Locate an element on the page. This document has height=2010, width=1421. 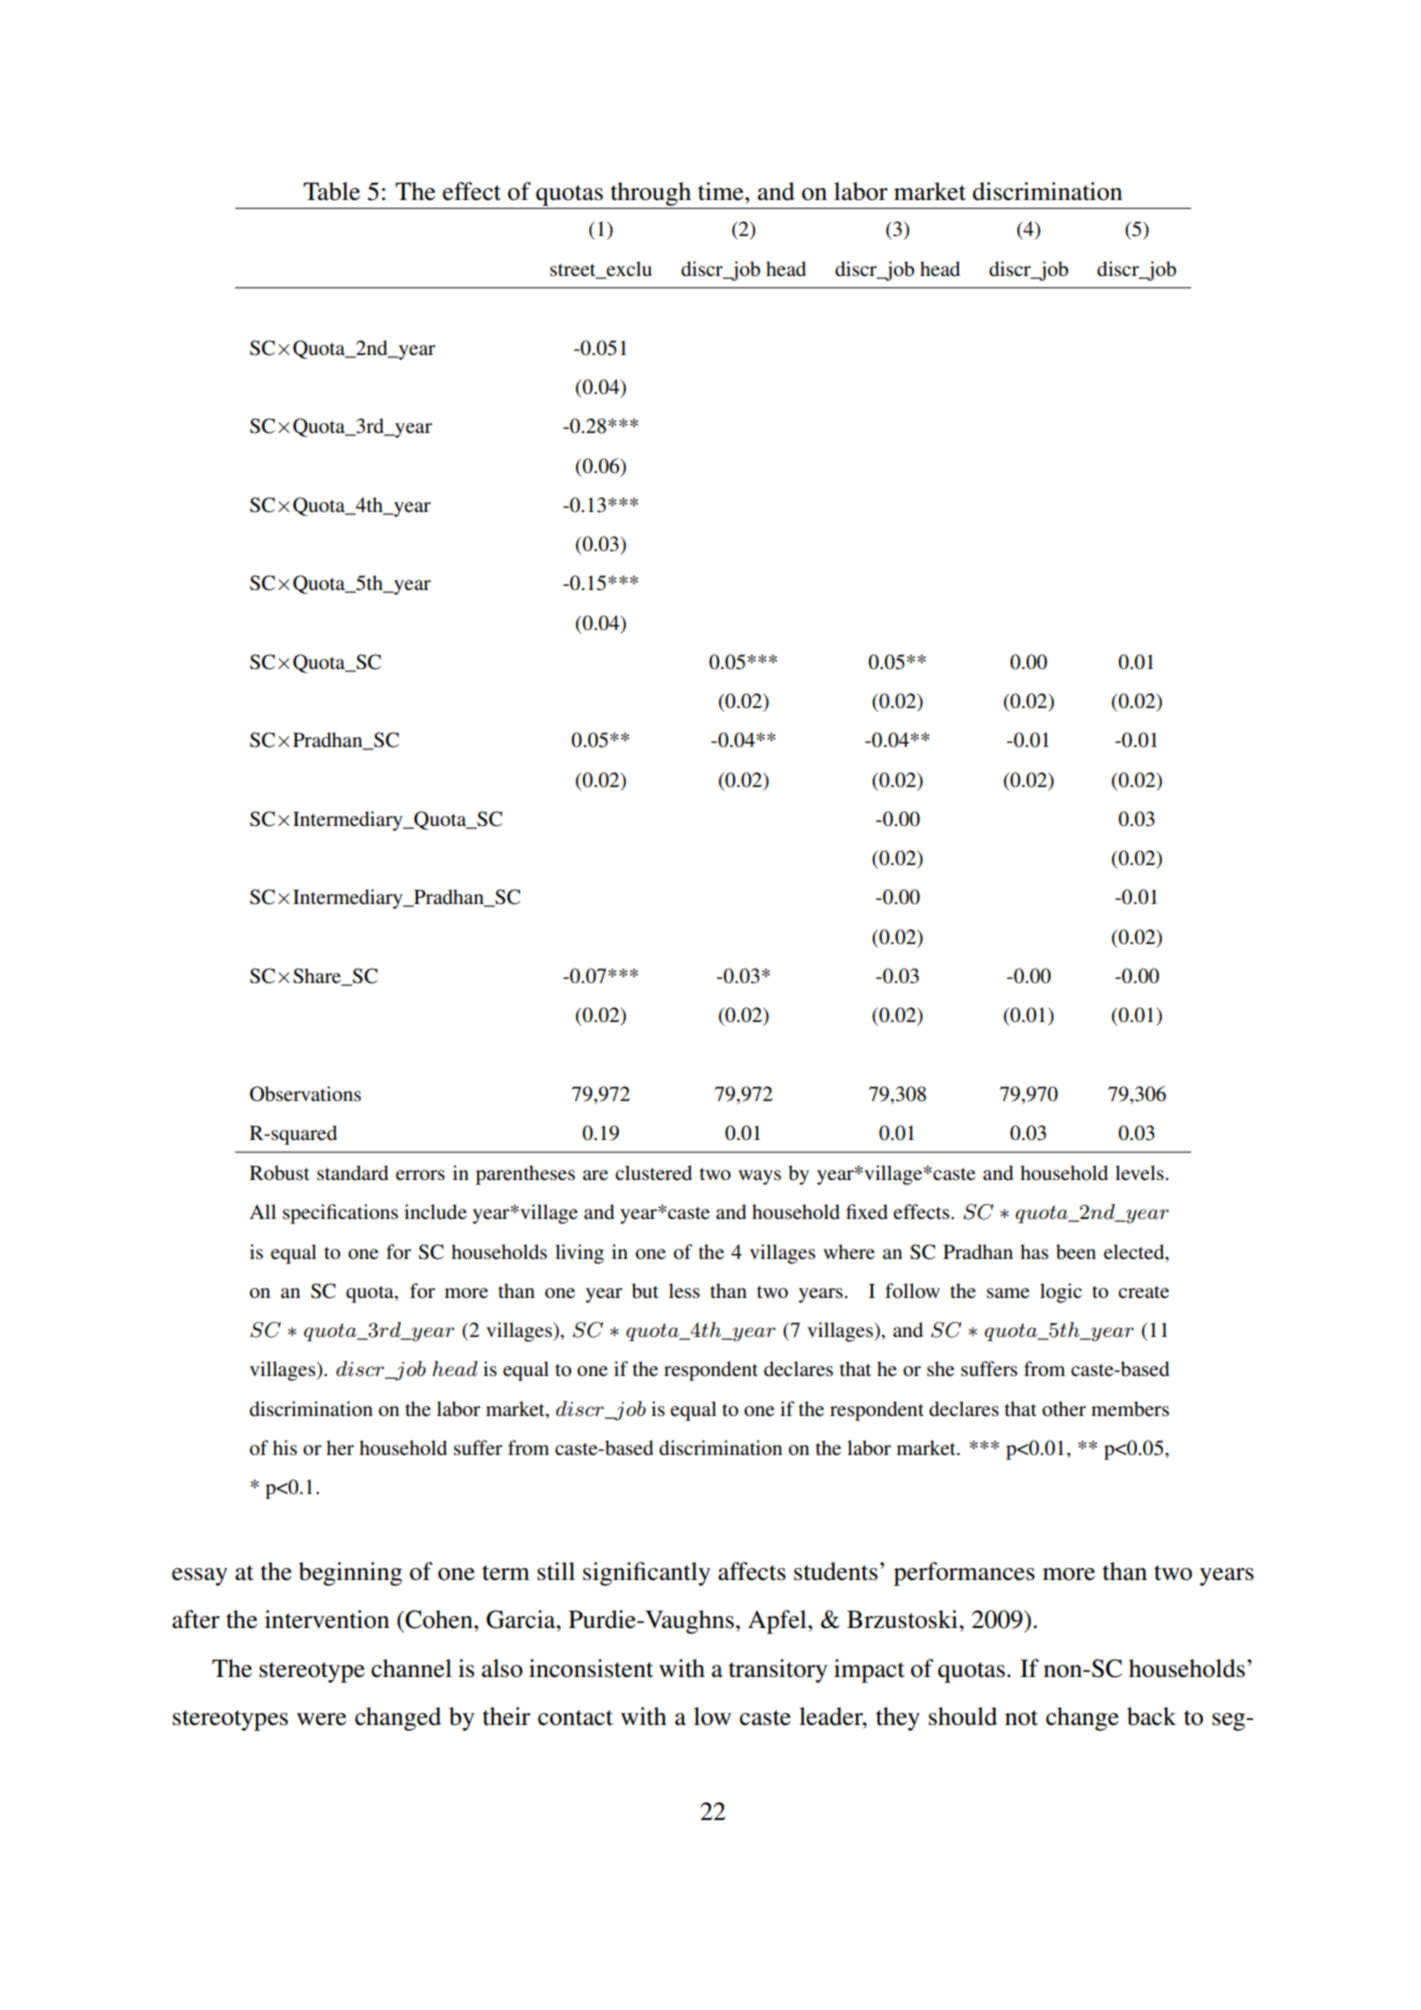
has is located at coordinates (1034, 1251).
